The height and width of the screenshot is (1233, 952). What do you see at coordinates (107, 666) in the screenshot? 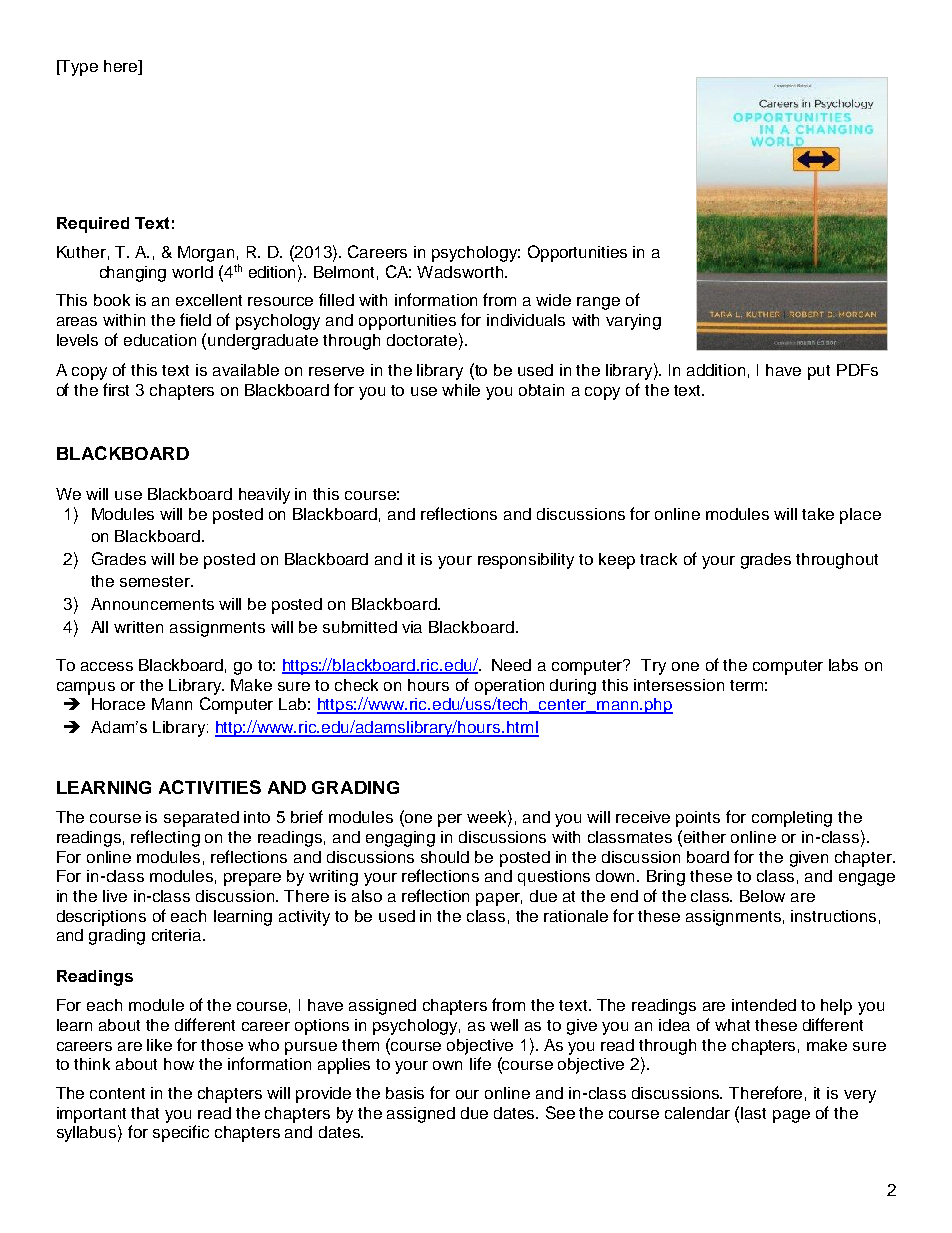
I see `access` at bounding box center [107, 666].
